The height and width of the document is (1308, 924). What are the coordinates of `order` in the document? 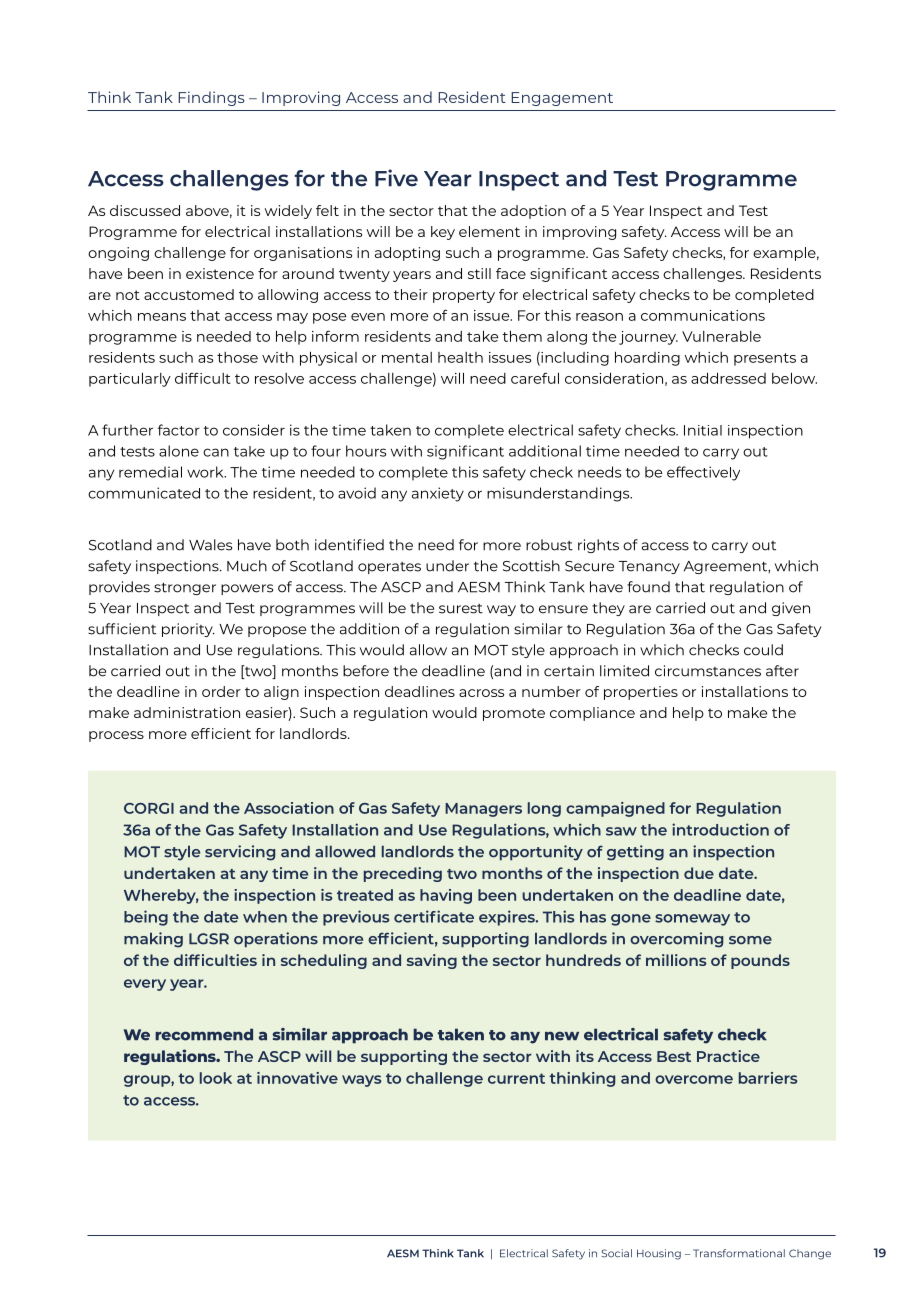 It's located at (221, 691).
